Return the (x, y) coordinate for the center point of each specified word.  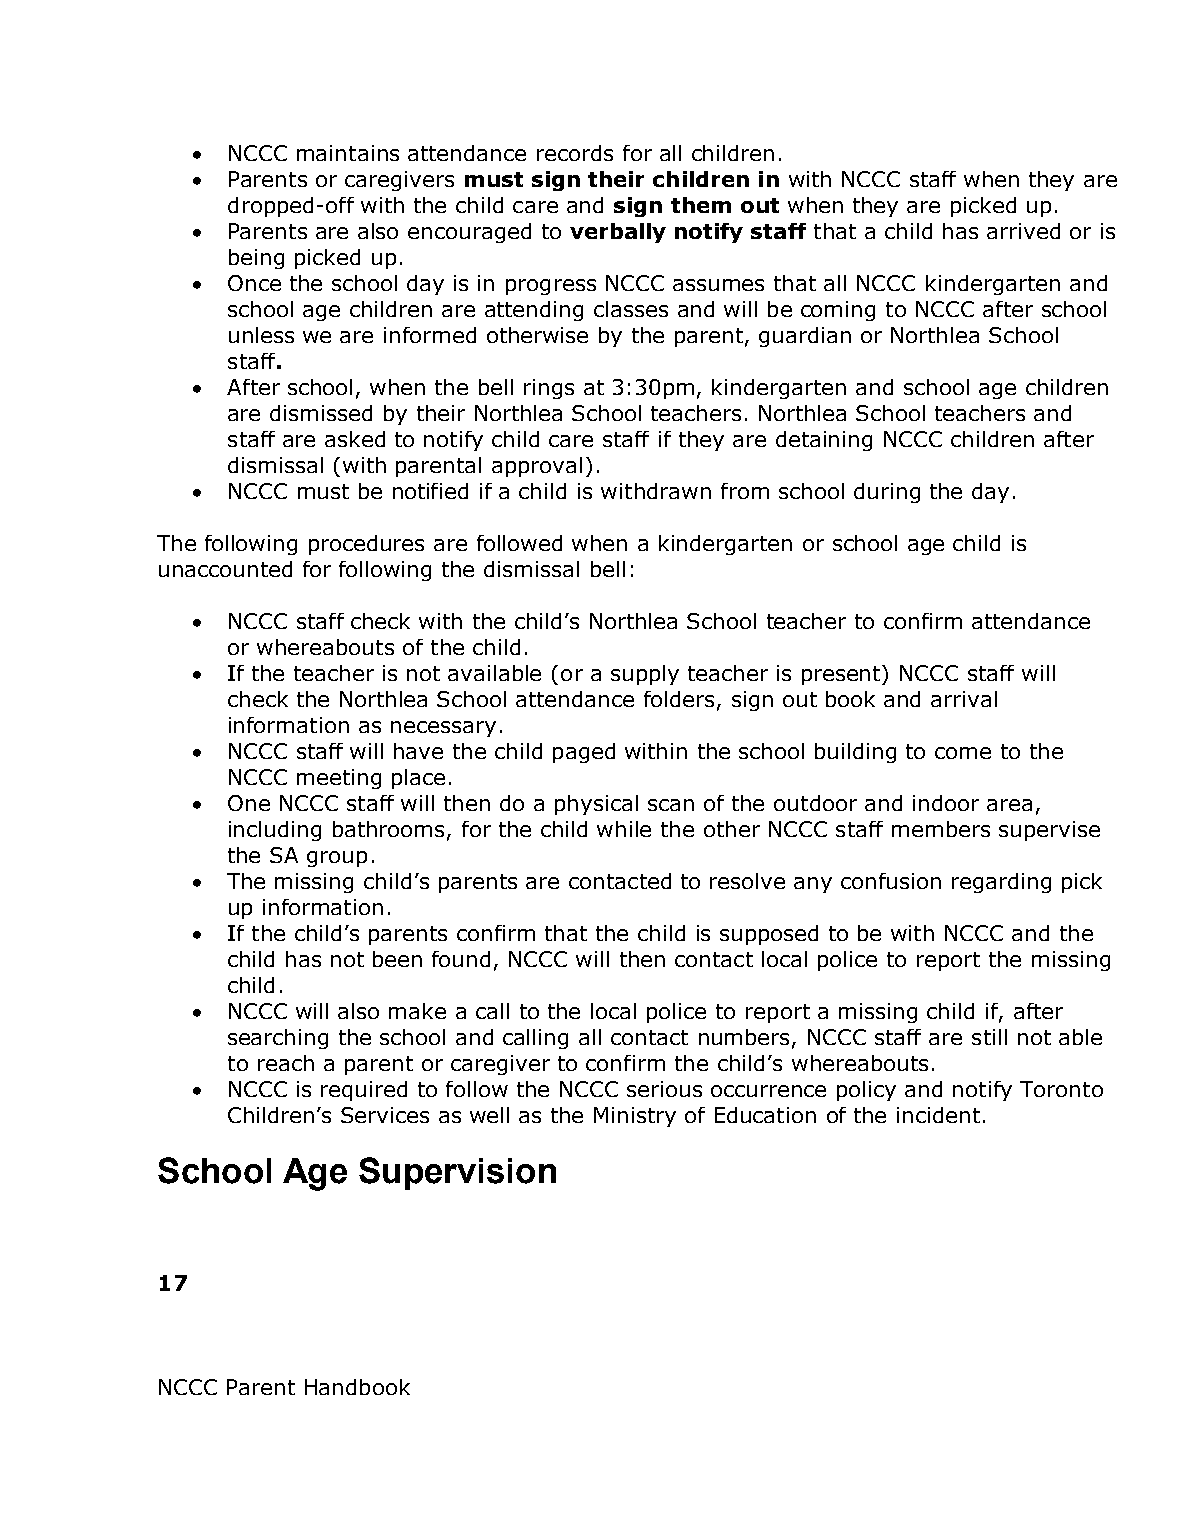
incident (938, 1115)
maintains (348, 153)
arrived (1023, 231)
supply (645, 675)
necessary (443, 729)
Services (385, 1115)
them (701, 205)
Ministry (635, 1117)
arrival (964, 699)
